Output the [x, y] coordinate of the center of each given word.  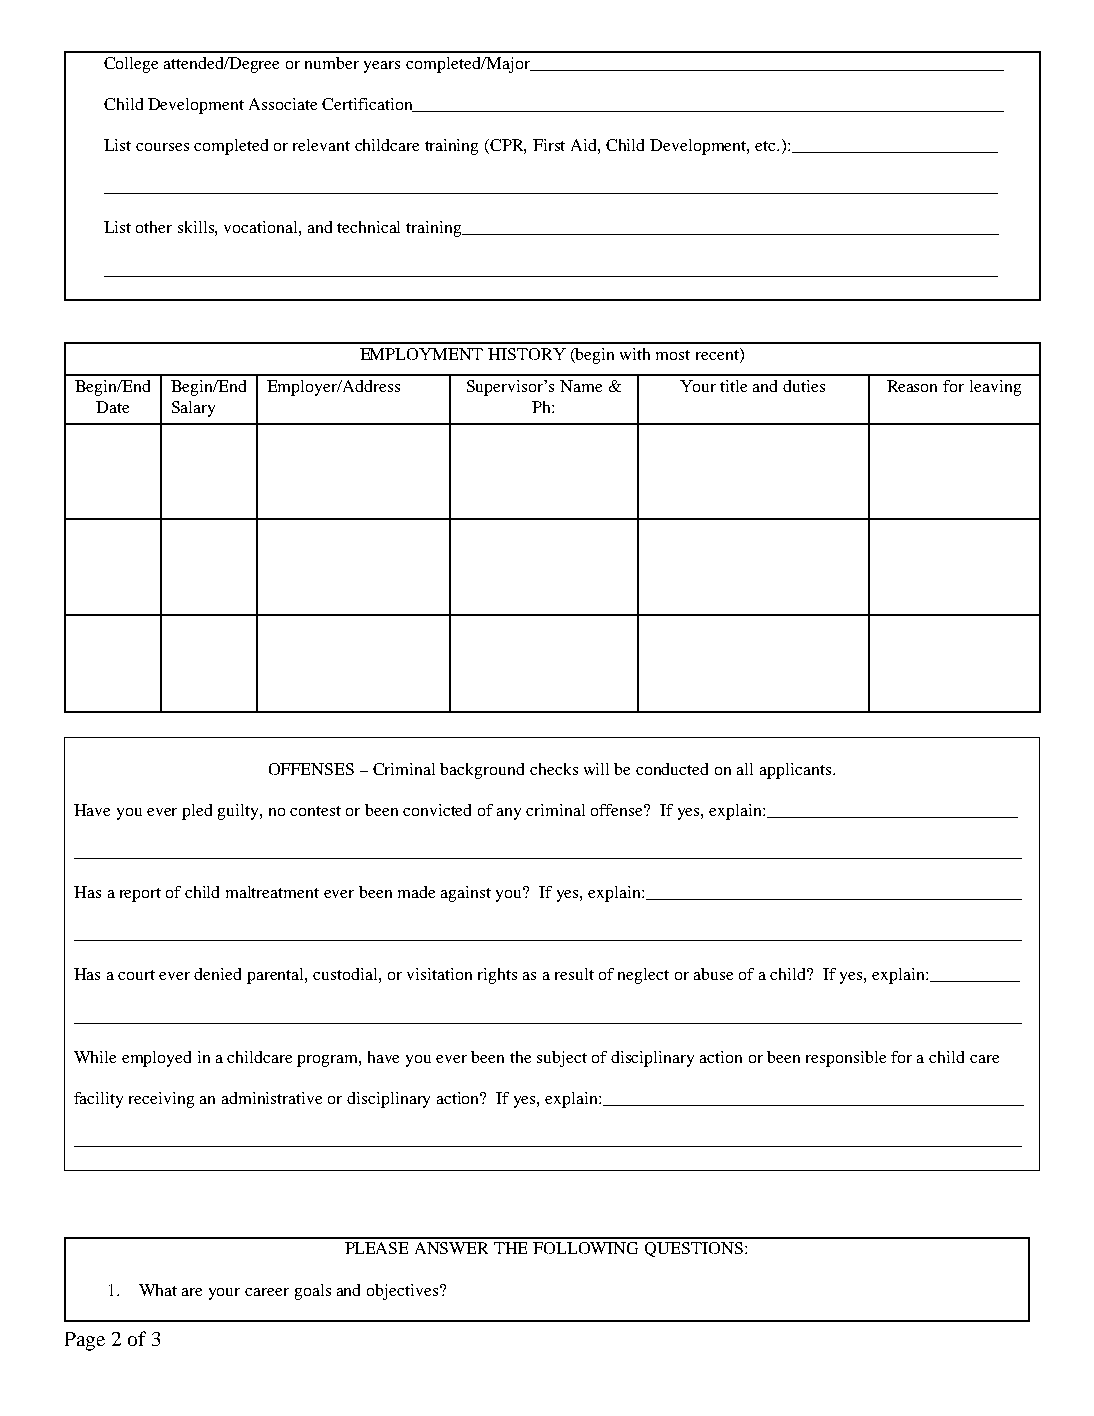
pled [197, 812]
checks [554, 769]
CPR [508, 146]
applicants [797, 771]
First [549, 145]
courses [162, 147]
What [158, 1290]
